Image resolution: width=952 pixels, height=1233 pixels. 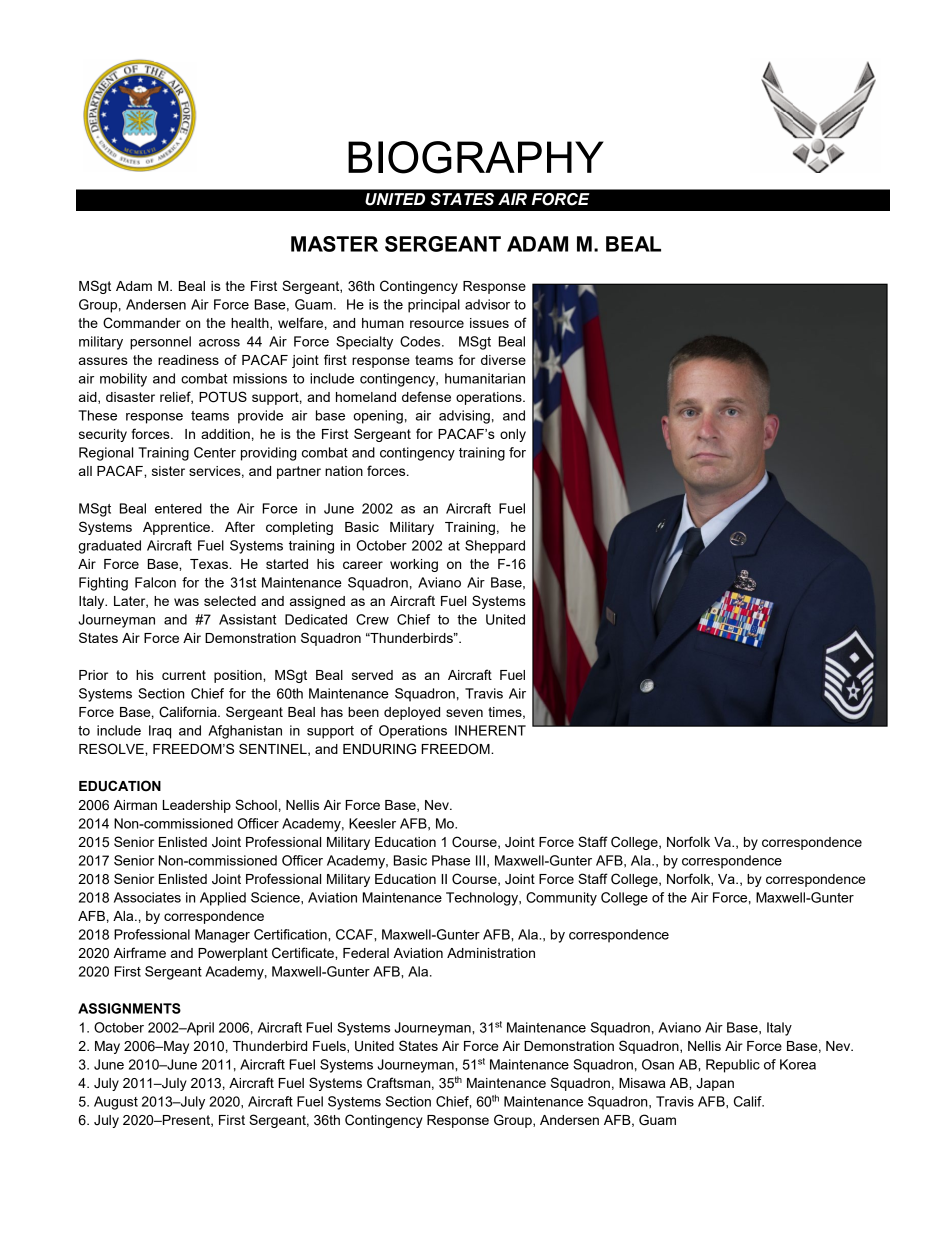 What do you see at coordinates (491, 953) in the screenshot?
I see `Administration` at bounding box center [491, 953].
